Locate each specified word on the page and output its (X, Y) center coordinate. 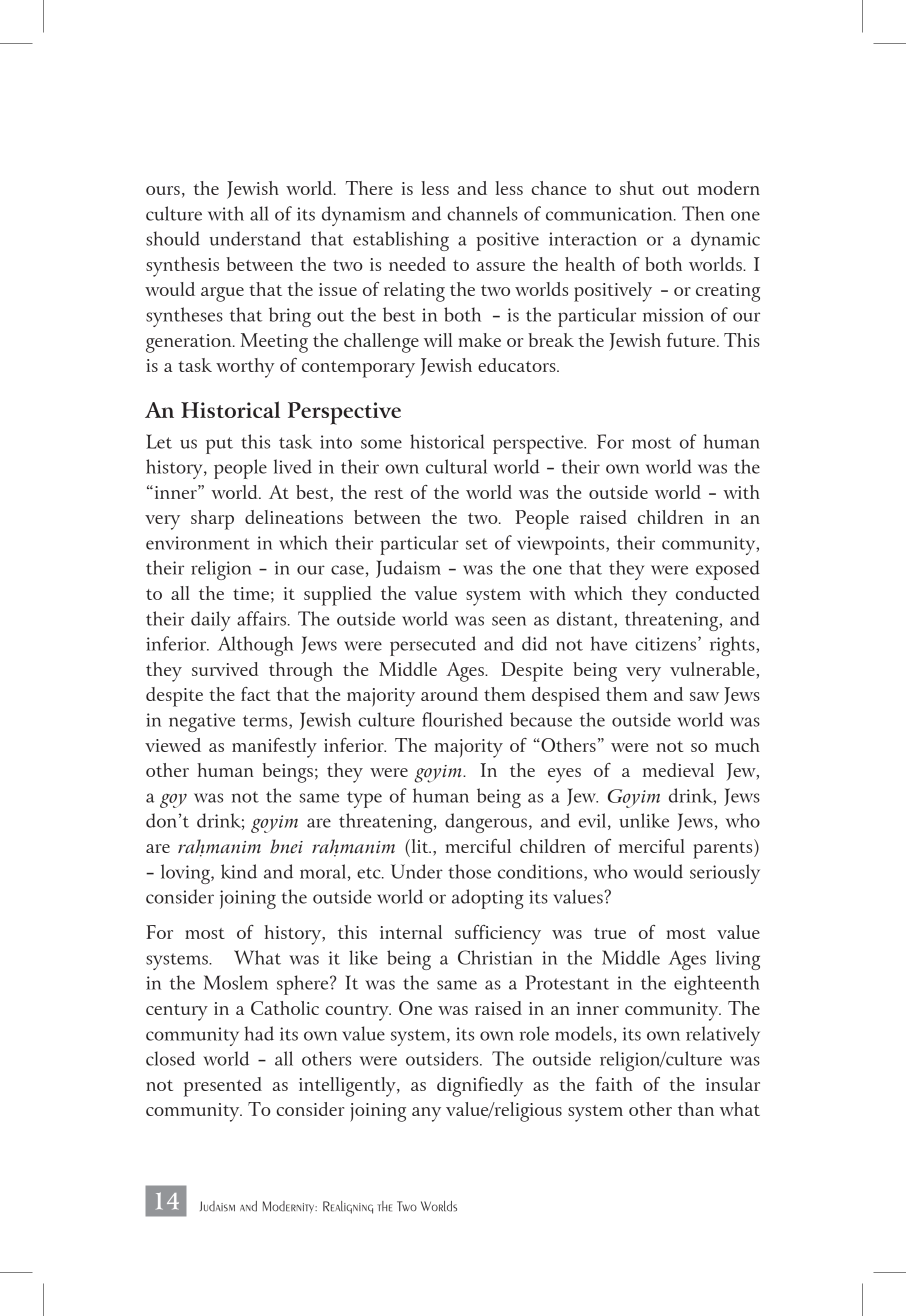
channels (482, 213)
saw (704, 696)
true (610, 933)
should (173, 238)
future (692, 340)
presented (223, 1087)
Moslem (235, 982)
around (449, 694)
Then (703, 213)
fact (256, 694)
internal (411, 932)
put (219, 445)
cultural (456, 466)
